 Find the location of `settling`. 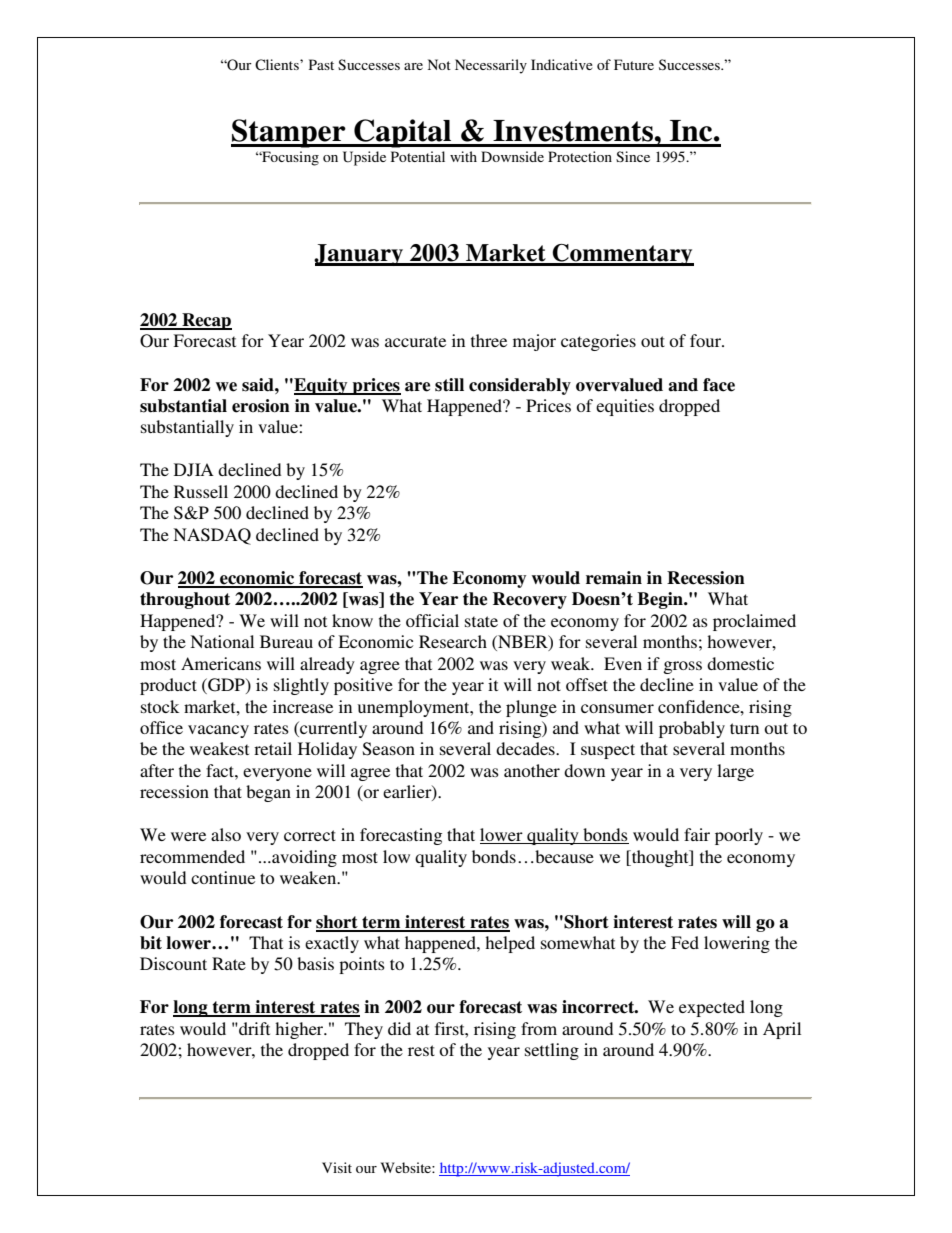

settling is located at coordinates (552, 1051).
